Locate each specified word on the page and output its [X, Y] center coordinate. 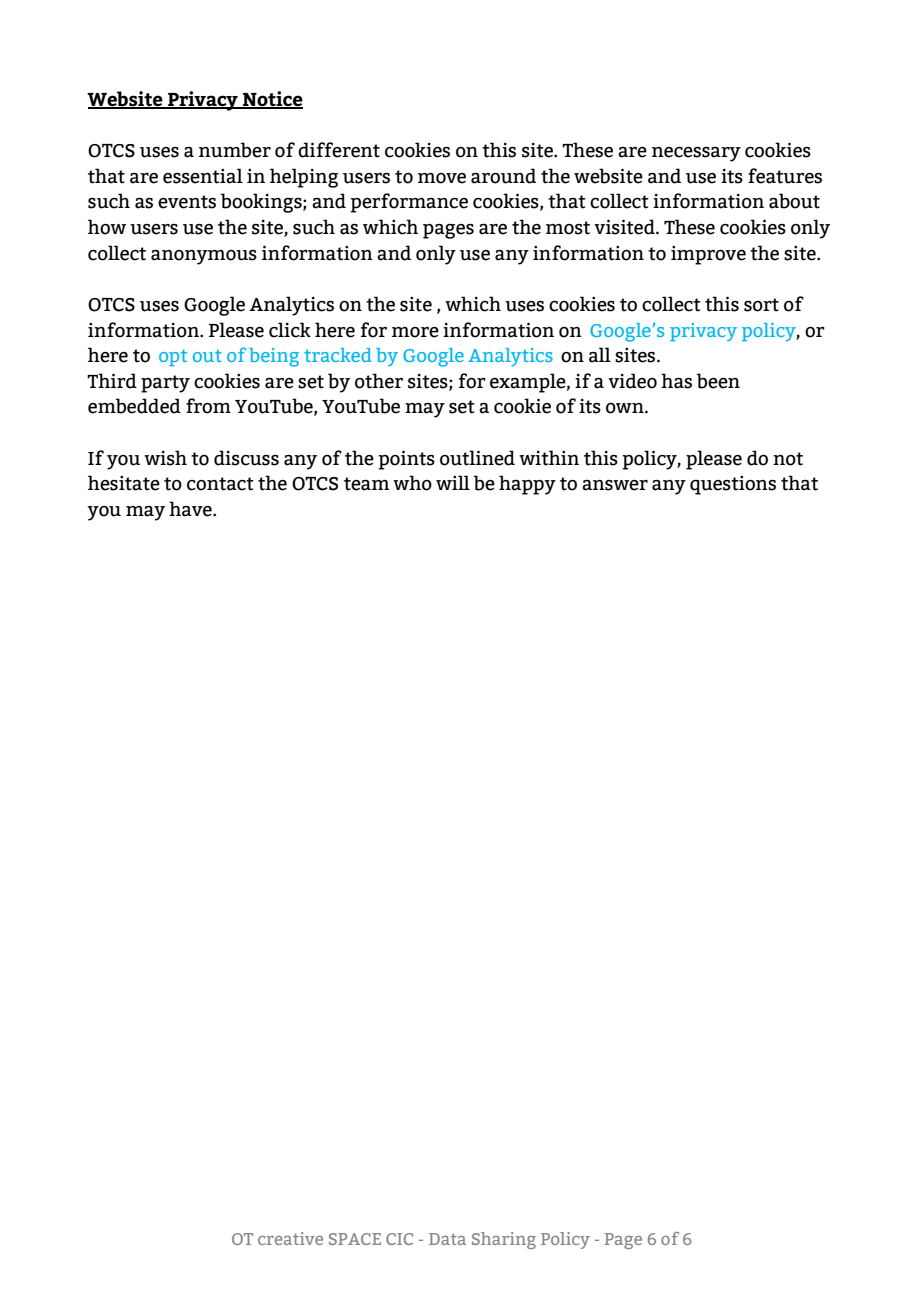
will [453, 482]
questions [733, 485]
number [235, 150]
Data [447, 1239]
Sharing [504, 1240]
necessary [696, 154]
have [191, 509]
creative [290, 1238]
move [442, 178]
